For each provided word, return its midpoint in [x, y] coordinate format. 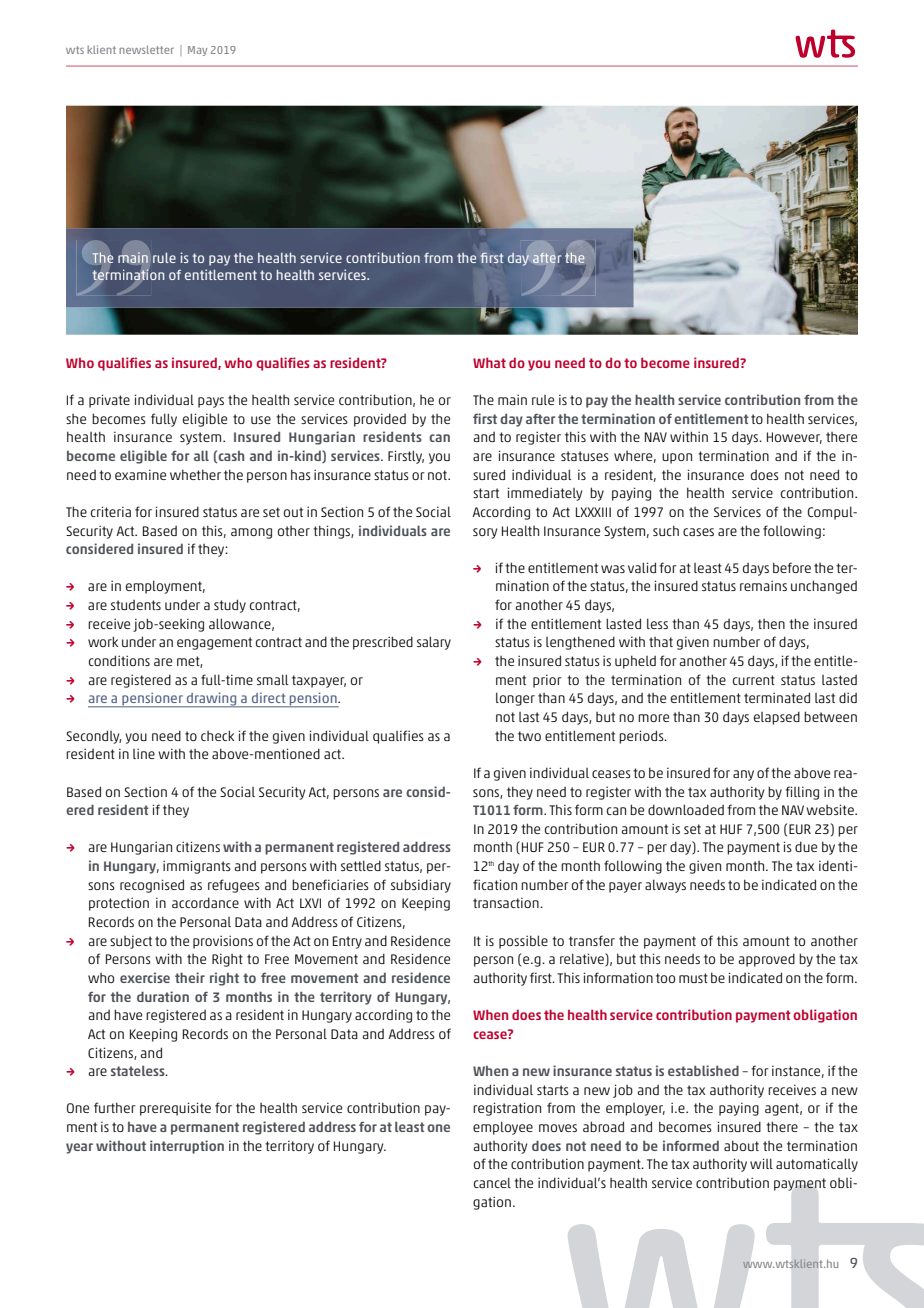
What [489, 362]
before [792, 567]
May [197, 51]
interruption [187, 1147]
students [136, 605]
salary [434, 643]
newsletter [146, 49]
